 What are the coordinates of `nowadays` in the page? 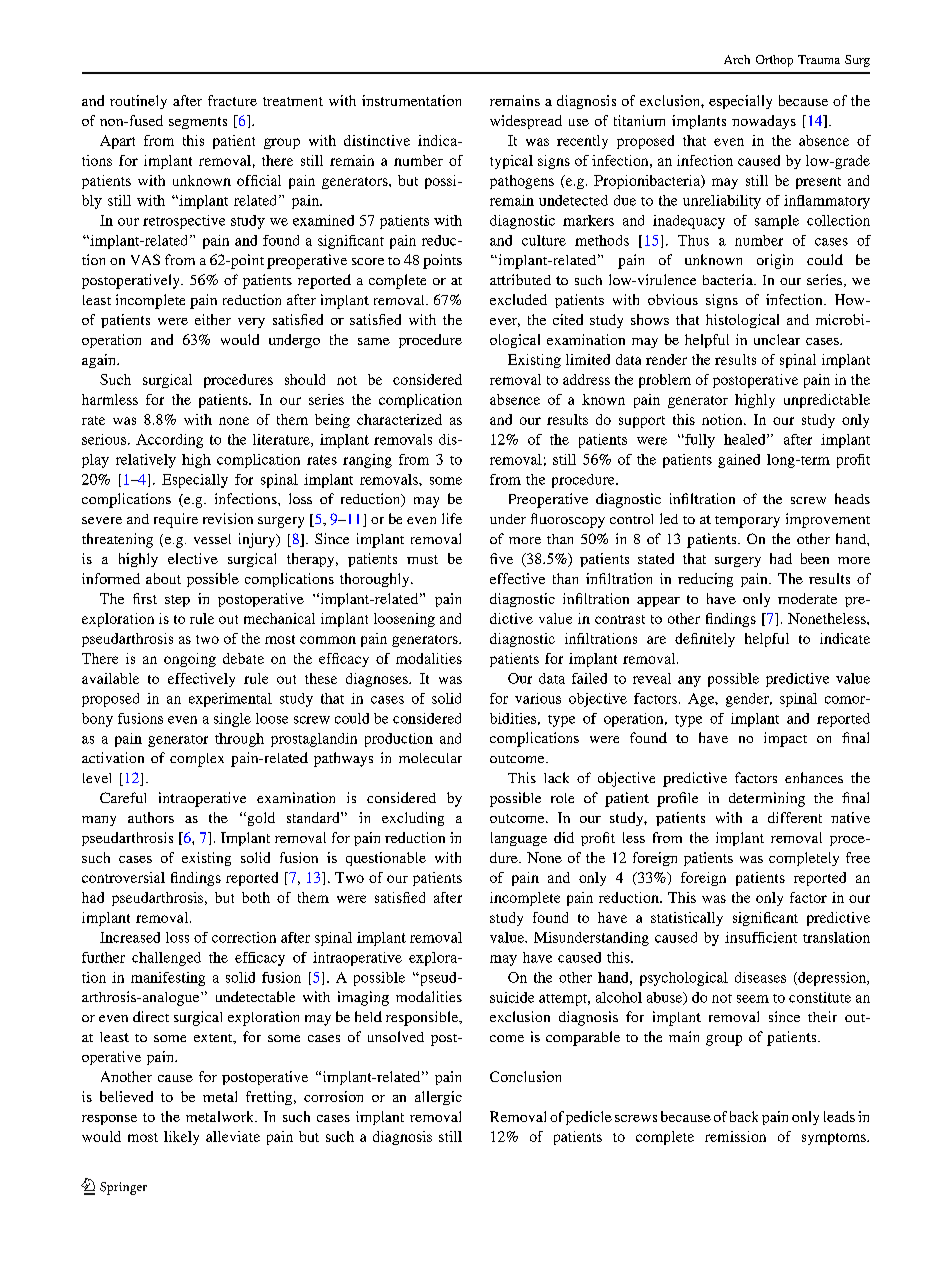 It's located at (764, 122).
